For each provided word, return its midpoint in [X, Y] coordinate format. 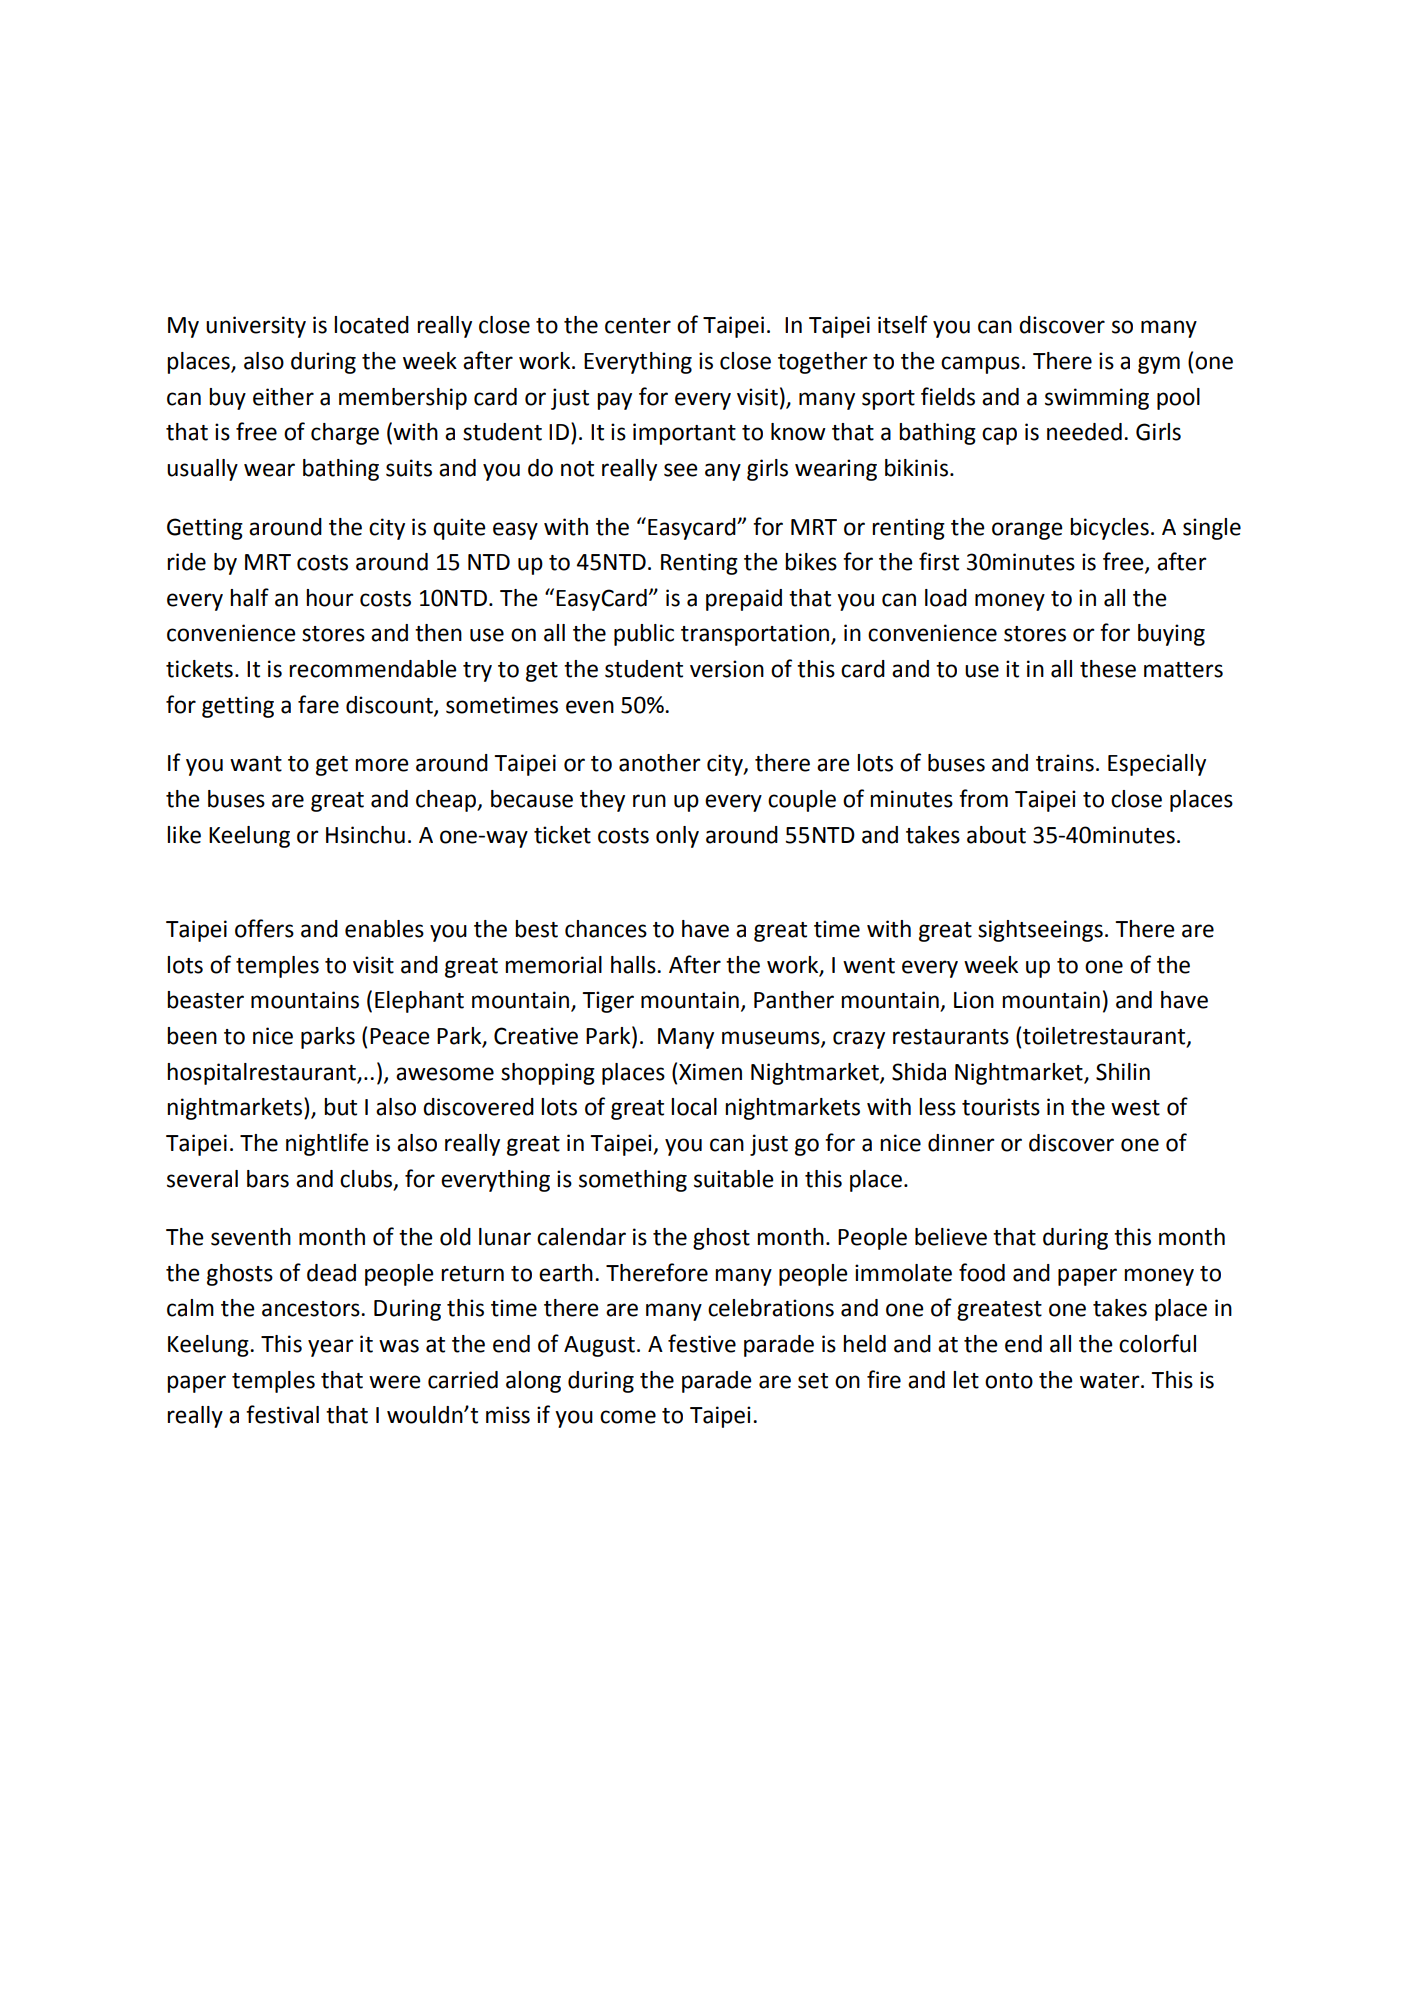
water [1111, 1381]
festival [282, 1414]
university [256, 327]
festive [702, 1343]
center [638, 326]
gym [1159, 365]
